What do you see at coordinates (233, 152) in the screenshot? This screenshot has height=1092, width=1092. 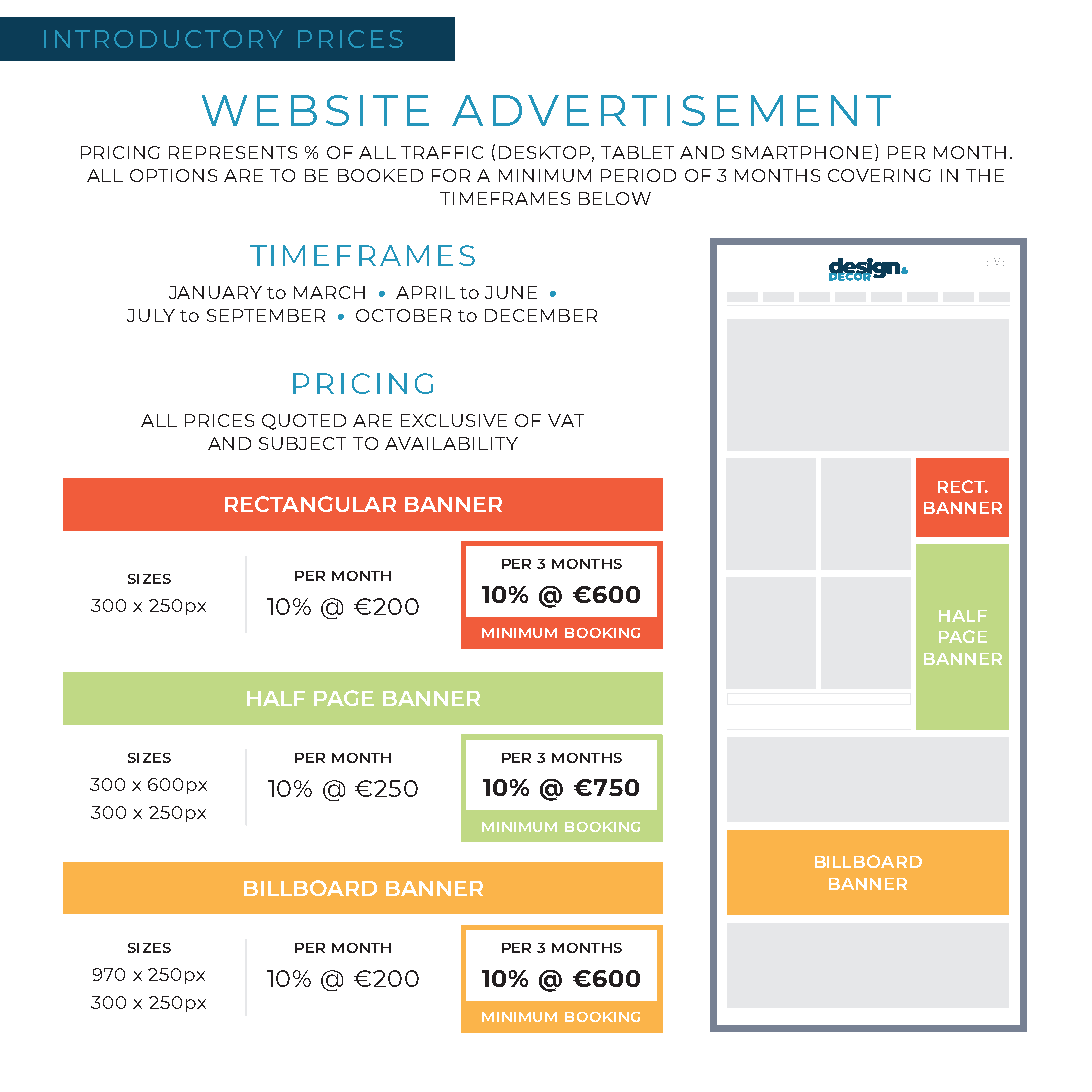 I see `REPRESENTS` at bounding box center [233, 152].
